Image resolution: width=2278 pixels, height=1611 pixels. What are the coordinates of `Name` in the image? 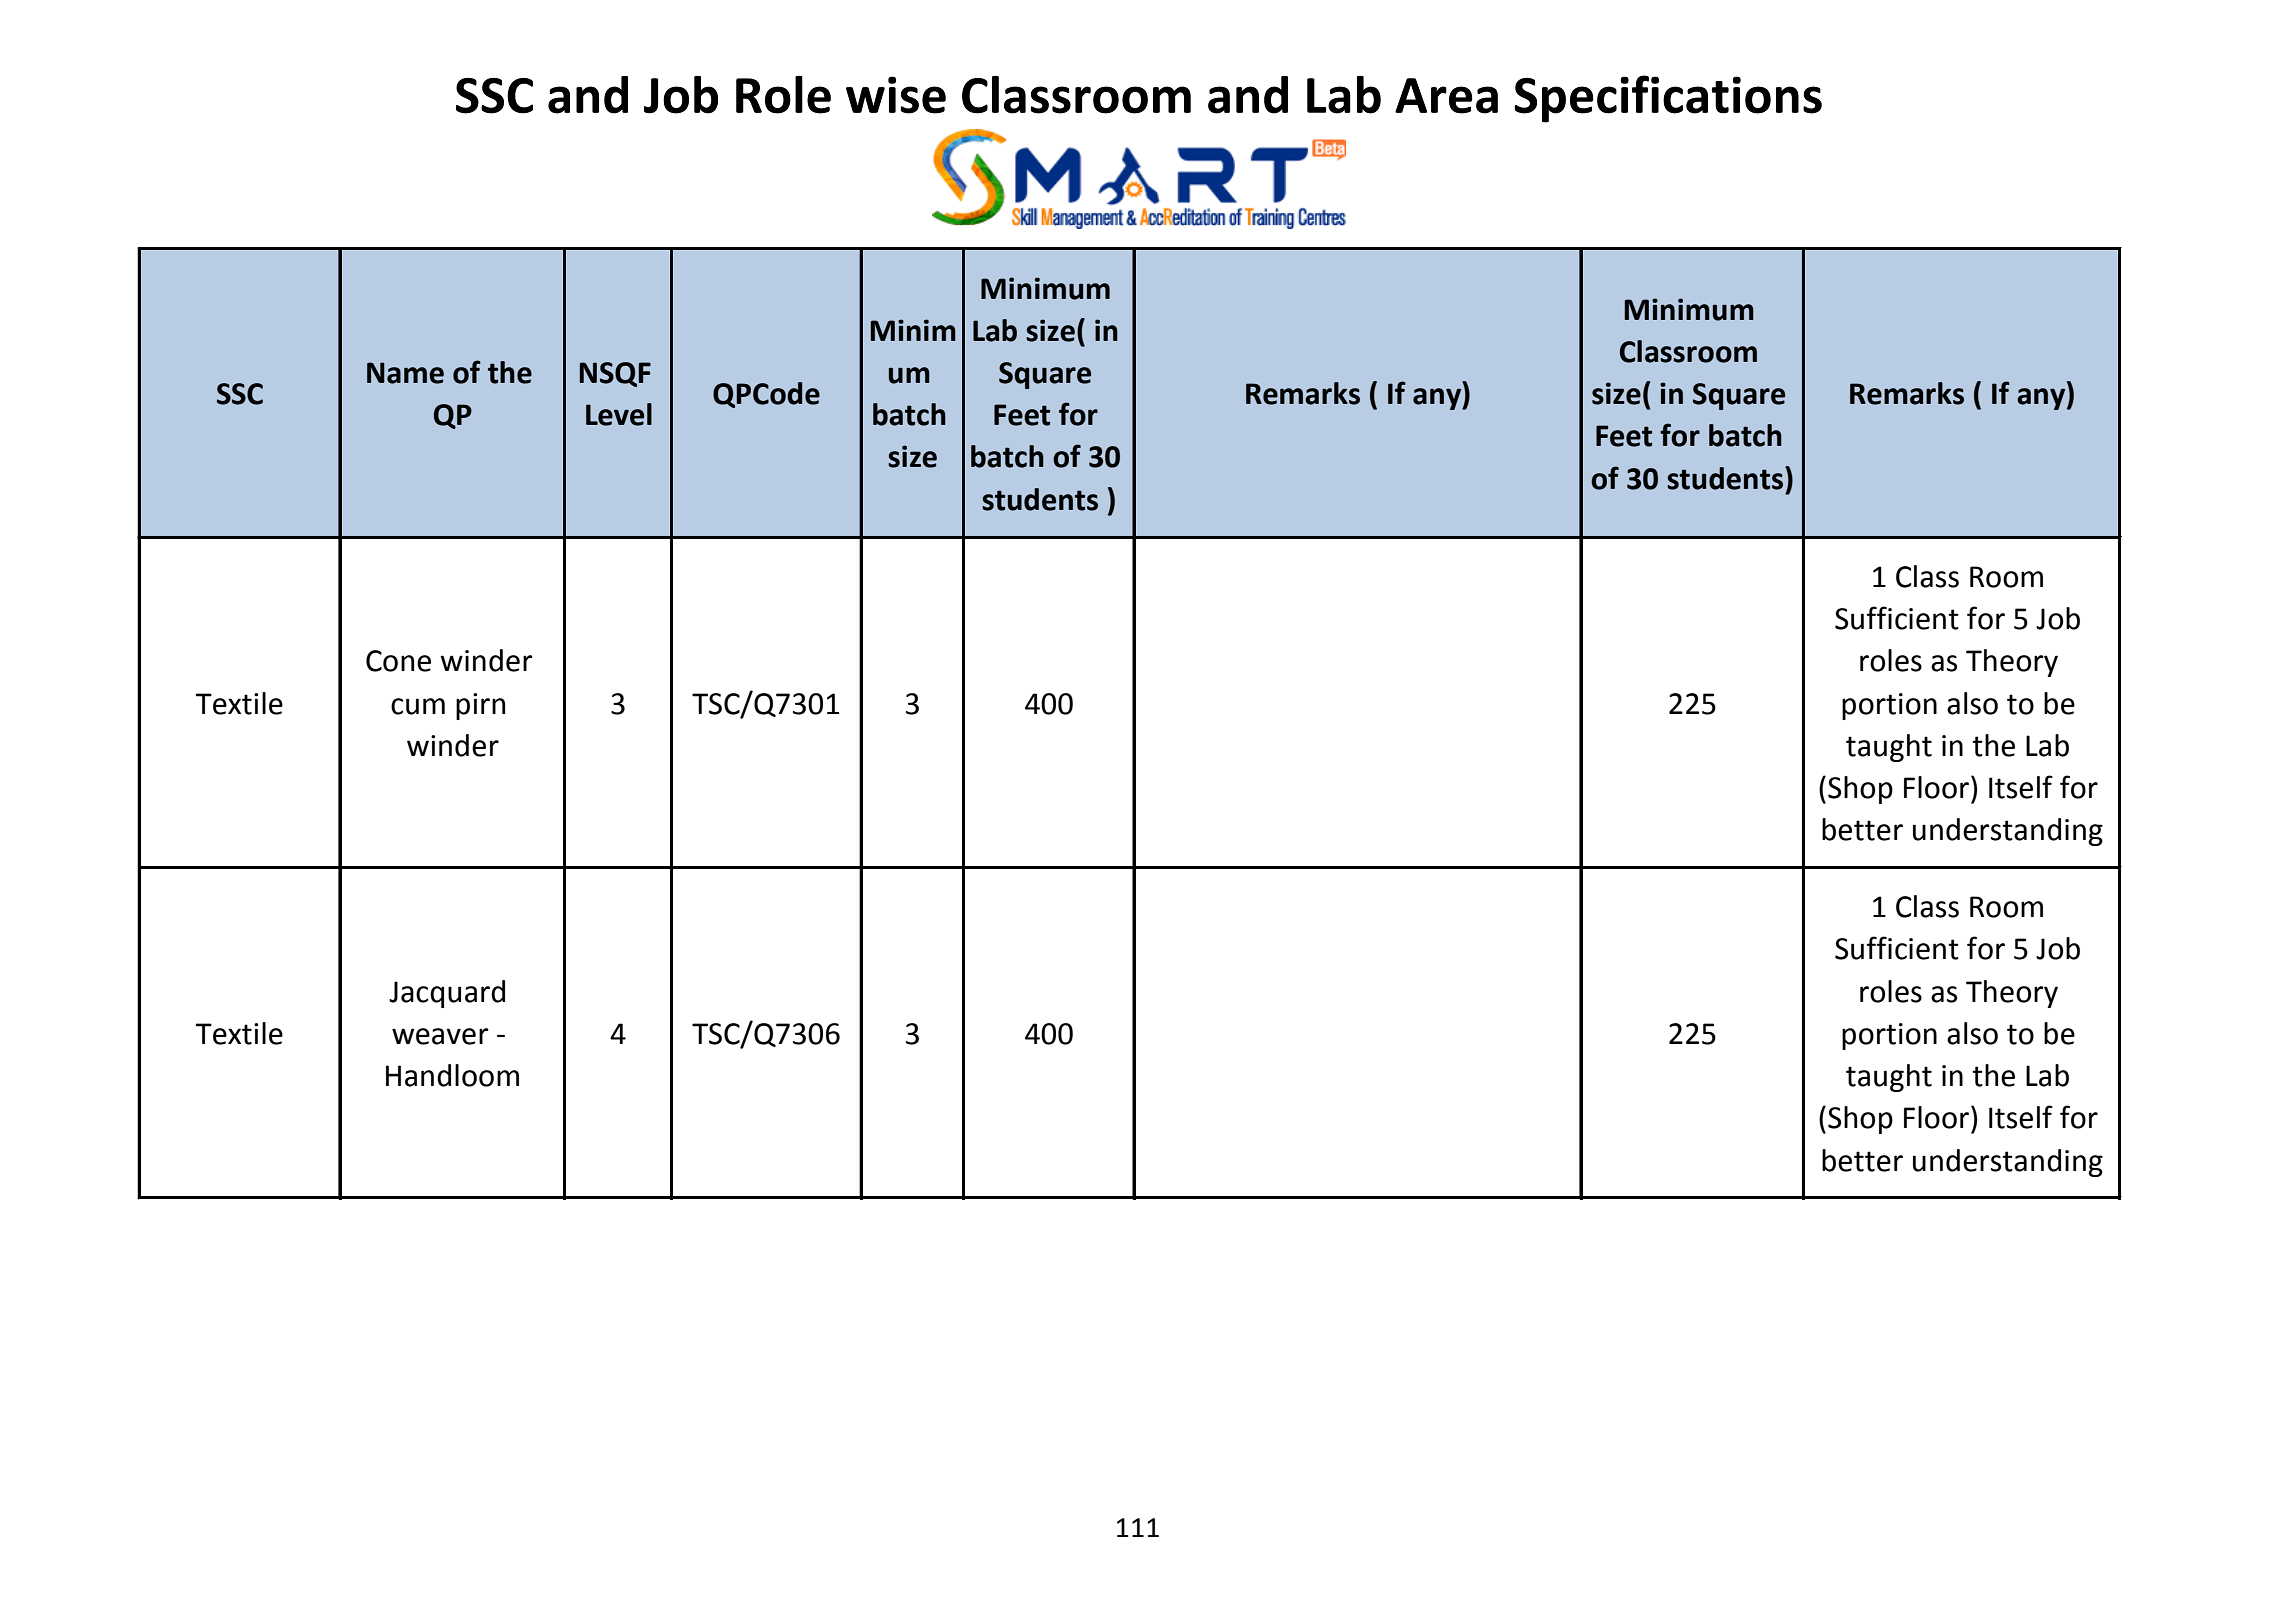 It's located at (405, 373).
